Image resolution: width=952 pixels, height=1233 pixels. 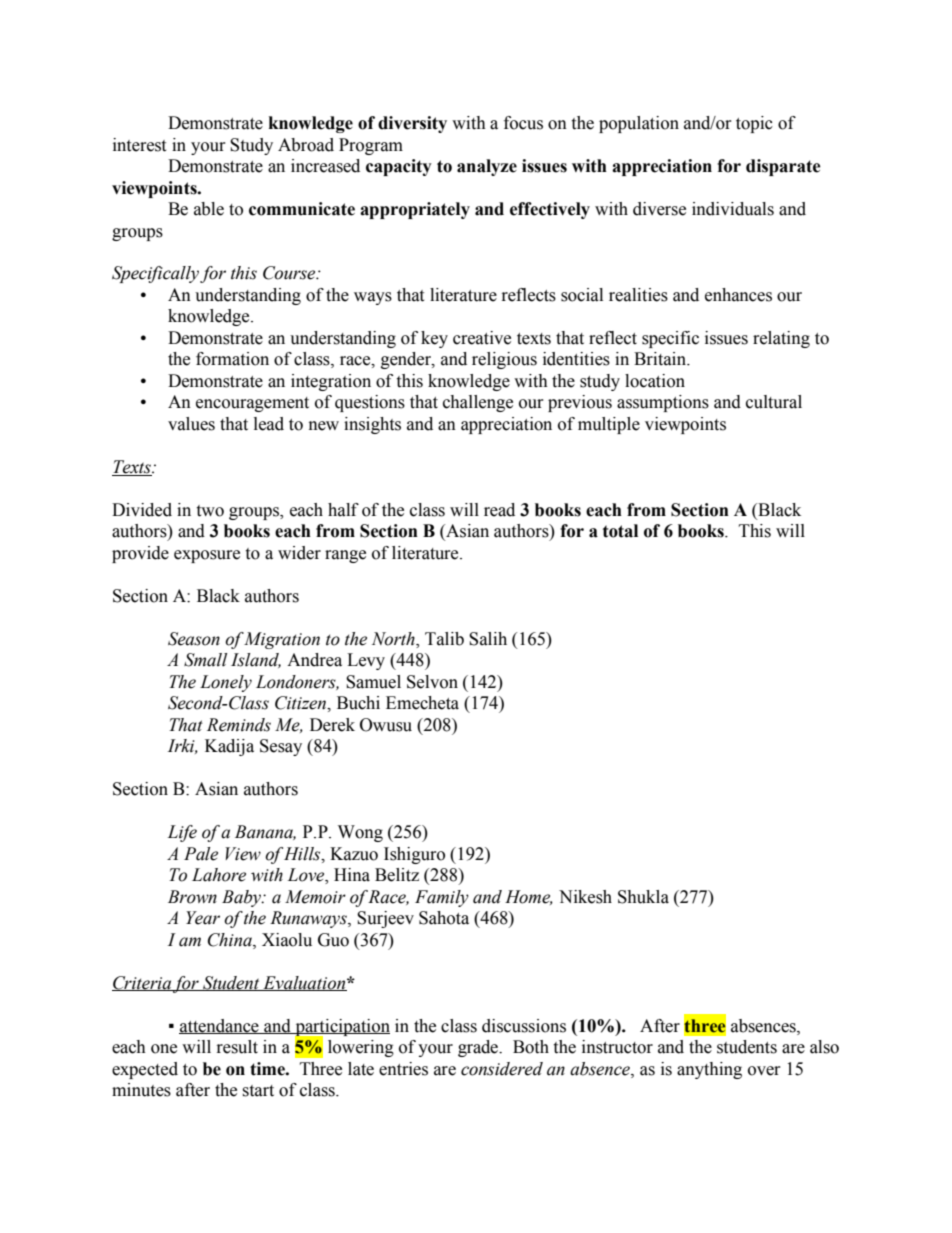 What do you see at coordinates (754, 124) in the screenshot?
I see `topic` at bounding box center [754, 124].
